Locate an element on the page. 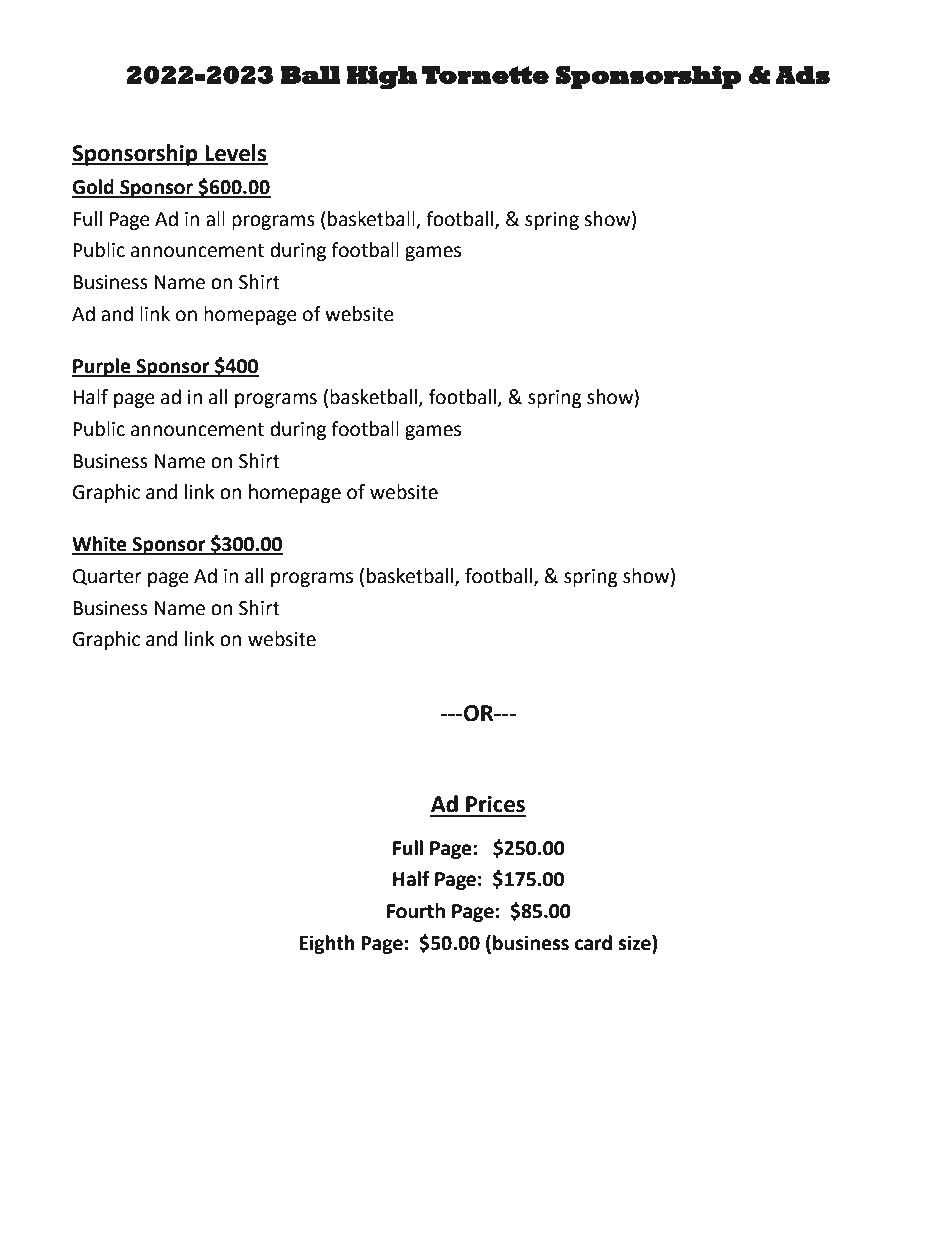  Quarter is located at coordinates (107, 577).
